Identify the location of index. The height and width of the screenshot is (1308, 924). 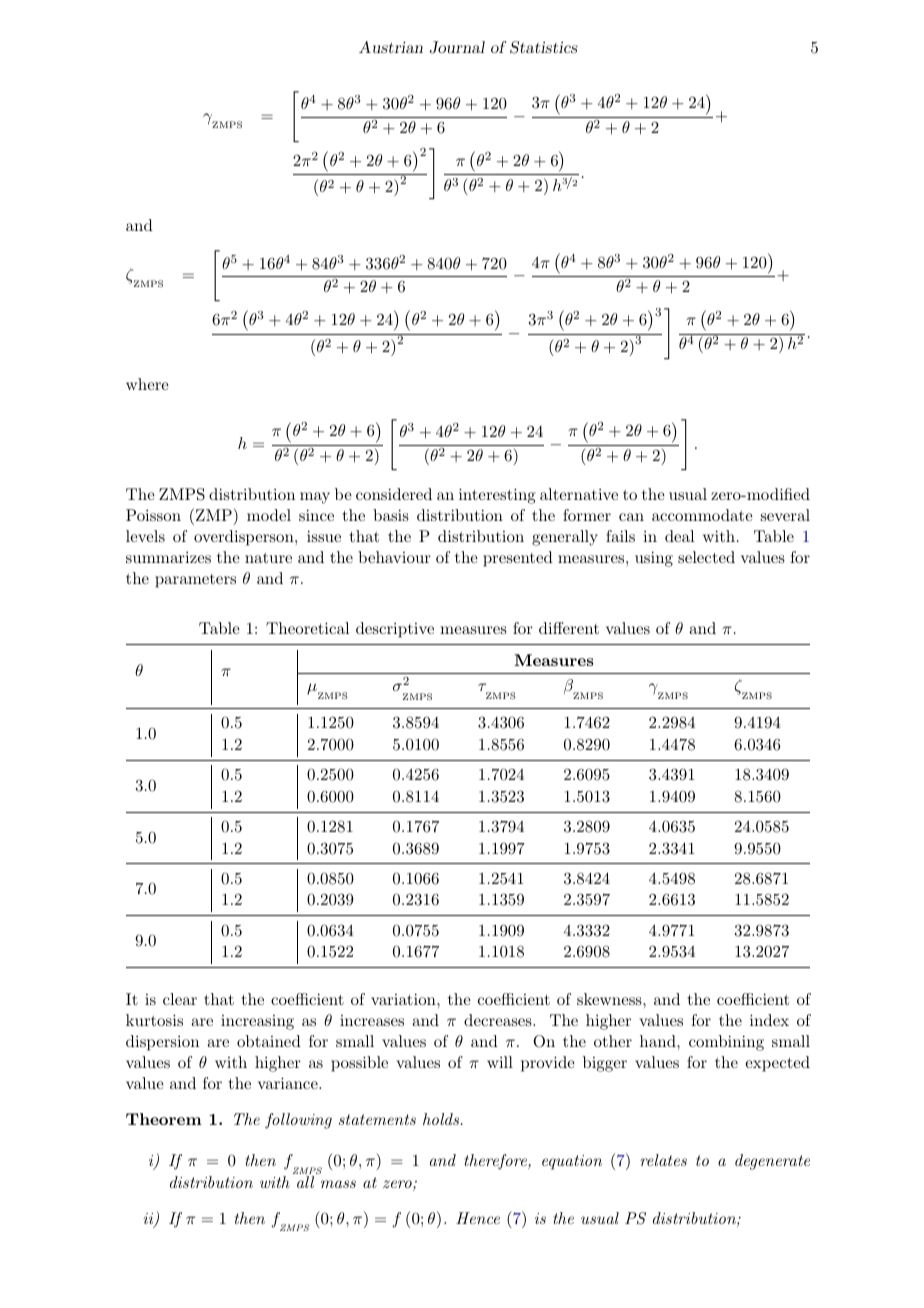
(769, 1020).
